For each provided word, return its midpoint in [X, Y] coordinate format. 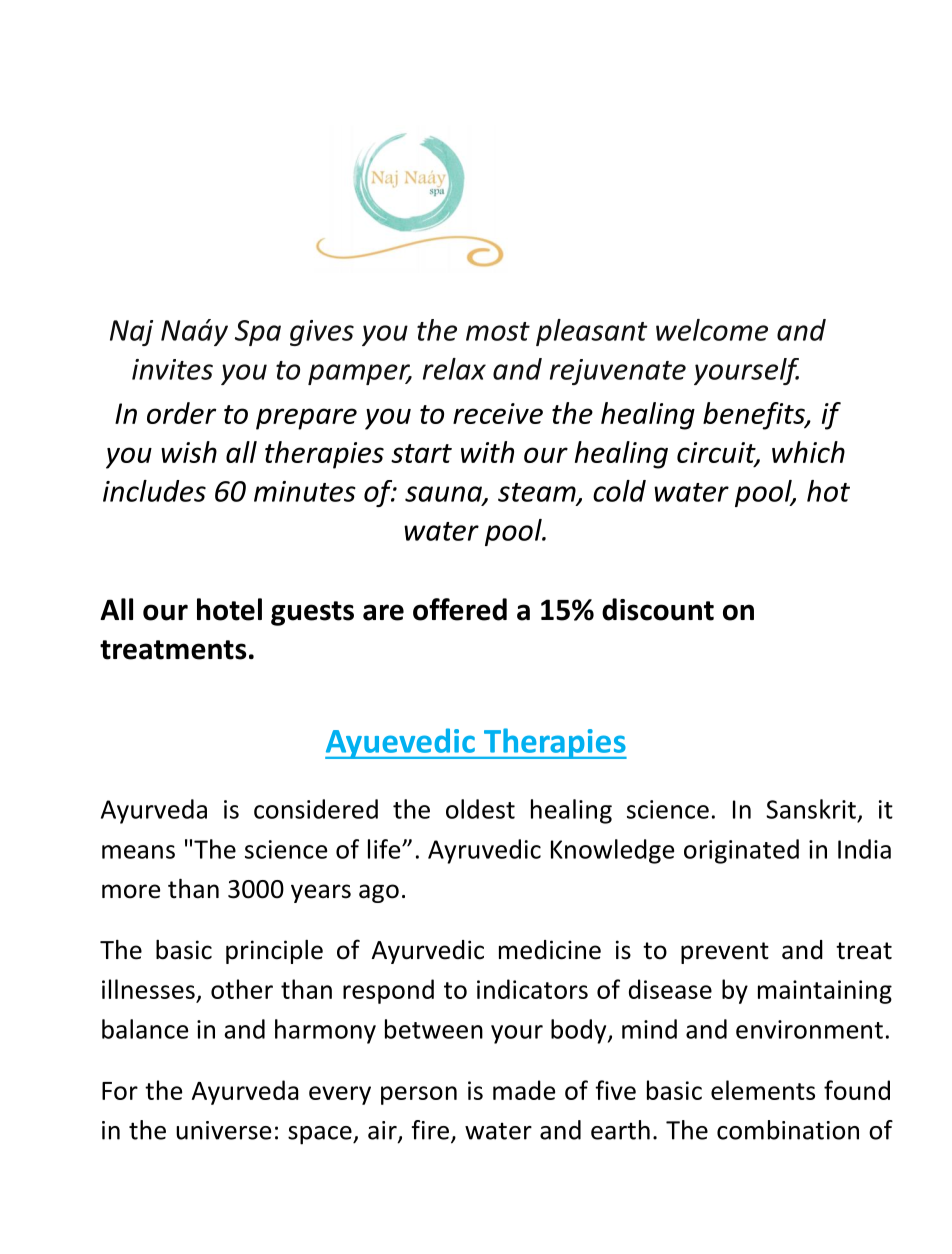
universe [223, 1130]
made [524, 1090]
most [498, 331]
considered [316, 809]
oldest [480, 809]
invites [172, 369]
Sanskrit [811, 809]
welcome [712, 330]
